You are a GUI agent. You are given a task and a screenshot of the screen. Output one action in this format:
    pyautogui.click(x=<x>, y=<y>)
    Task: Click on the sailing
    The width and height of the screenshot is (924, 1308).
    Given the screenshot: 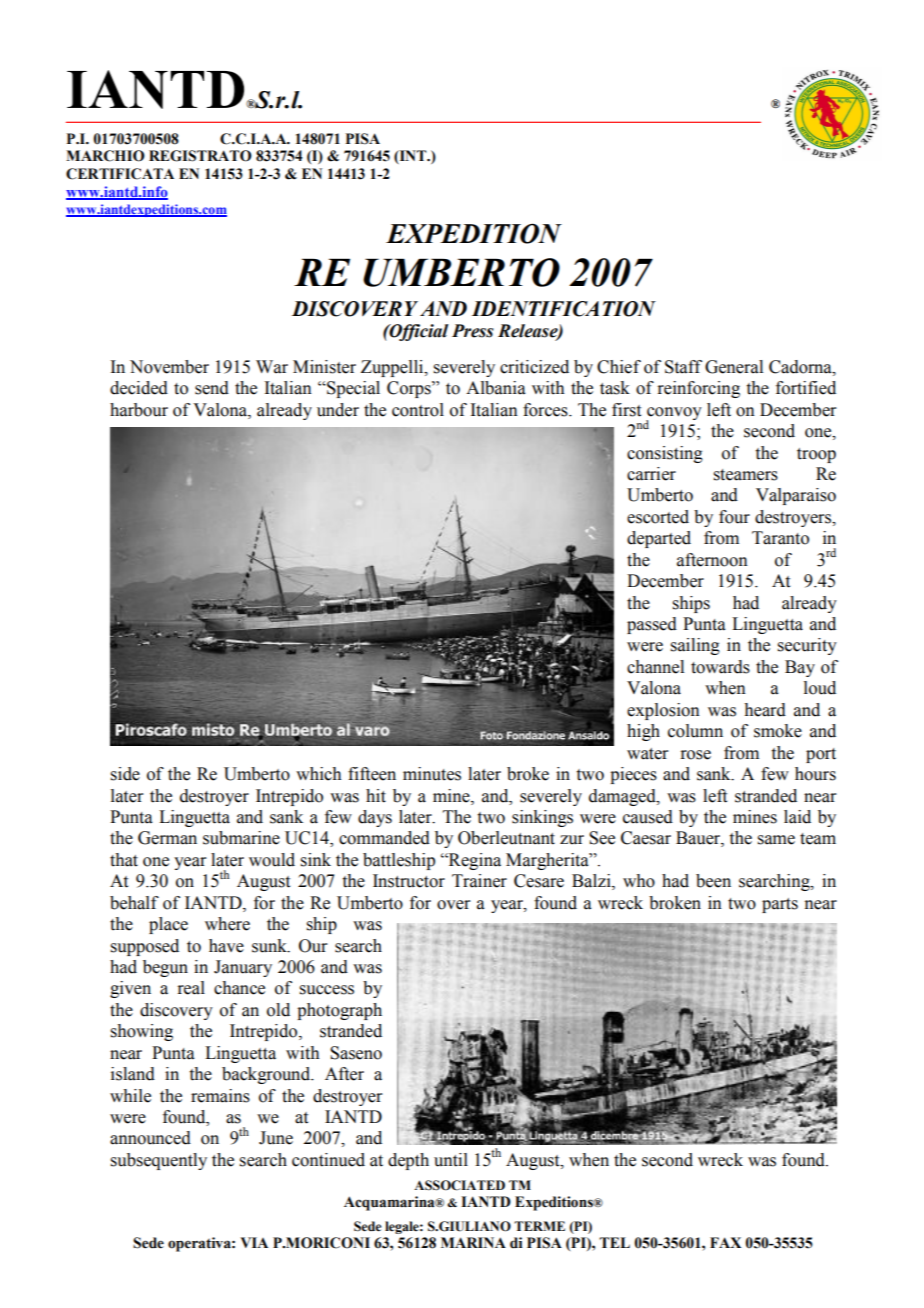 What is the action you would take?
    pyautogui.click(x=695, y=646)
